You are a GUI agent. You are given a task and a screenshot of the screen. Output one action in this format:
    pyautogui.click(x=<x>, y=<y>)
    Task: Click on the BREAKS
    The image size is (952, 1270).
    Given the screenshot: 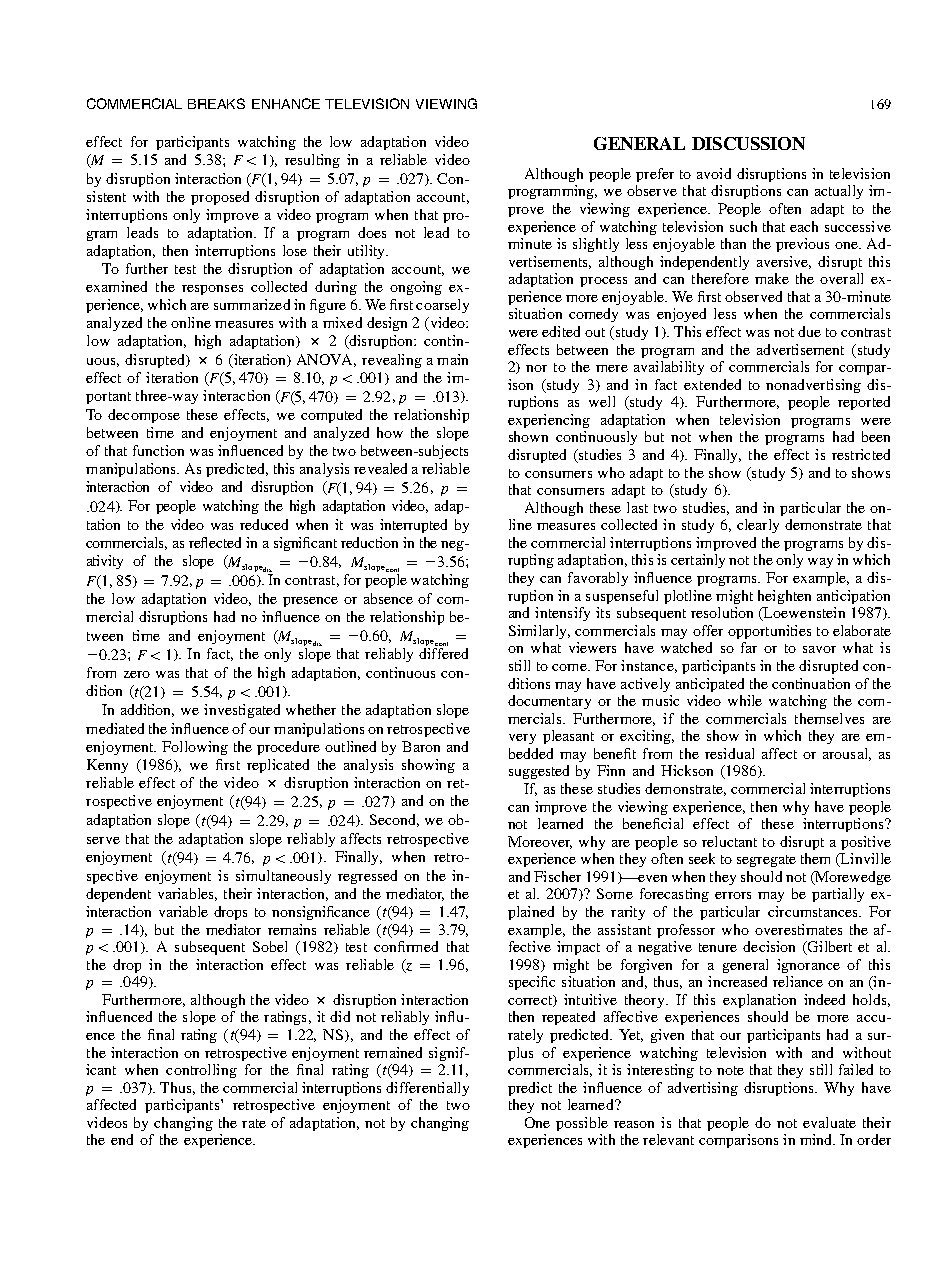 What is the action you would take?
    pyautogui.click(x=216, y=103)
